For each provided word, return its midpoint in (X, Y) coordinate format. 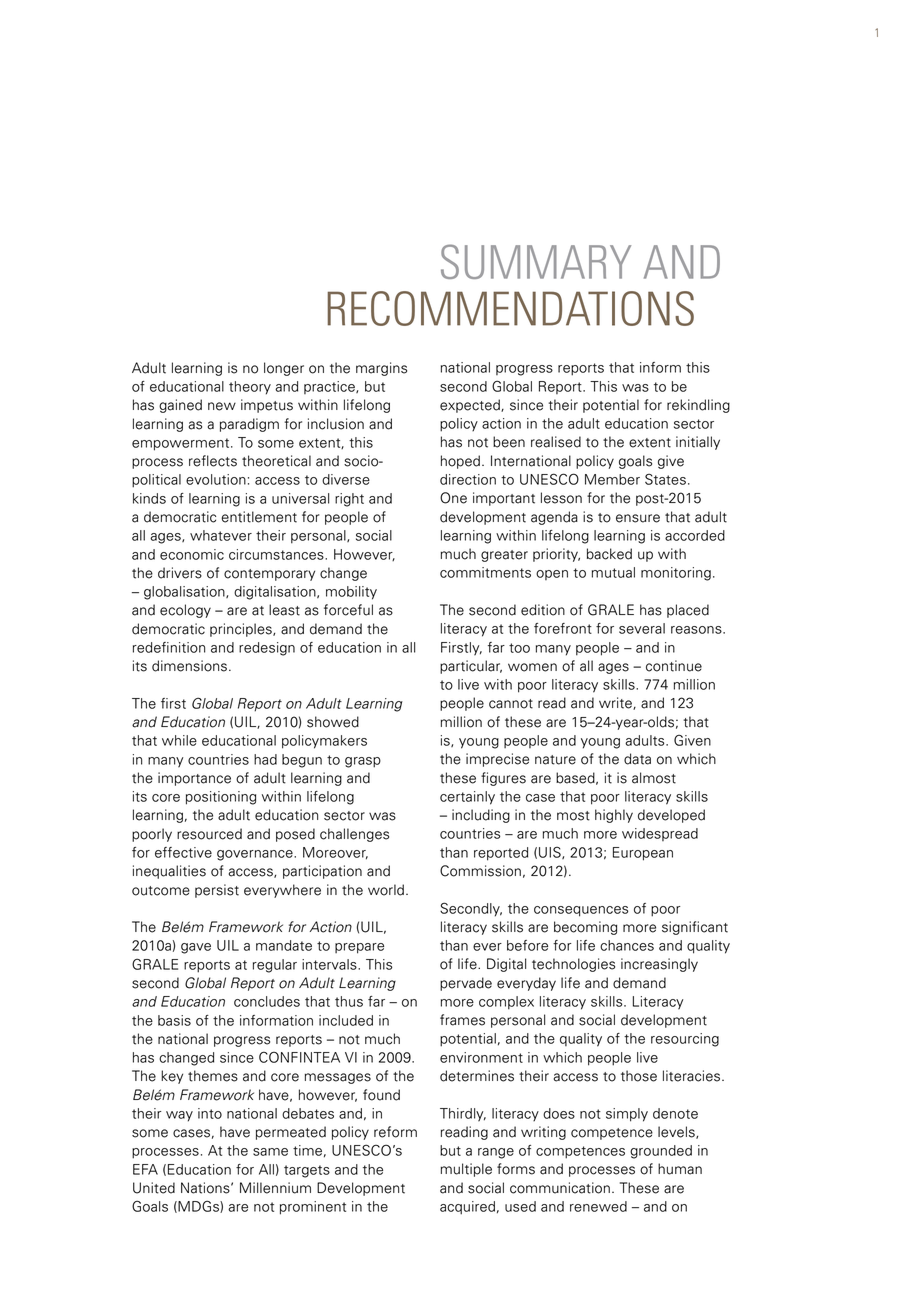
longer (284, 369)
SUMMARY (536, 261)
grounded (661, 1152)
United (154, 1188)
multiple (466, 1170)
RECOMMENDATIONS (510, 308)
